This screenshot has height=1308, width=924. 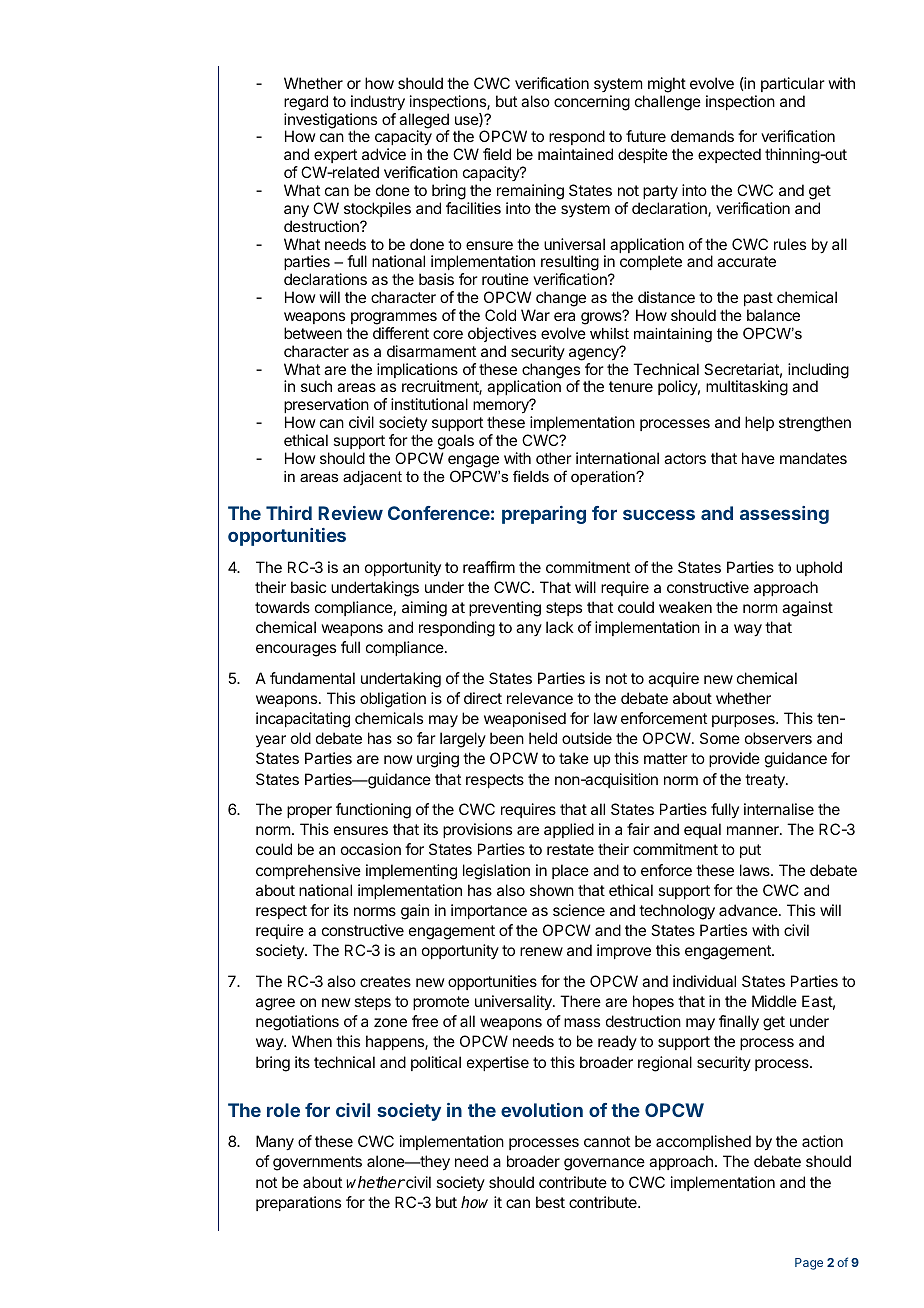 I want to click on preparations, so click(x=298, y=1203).
